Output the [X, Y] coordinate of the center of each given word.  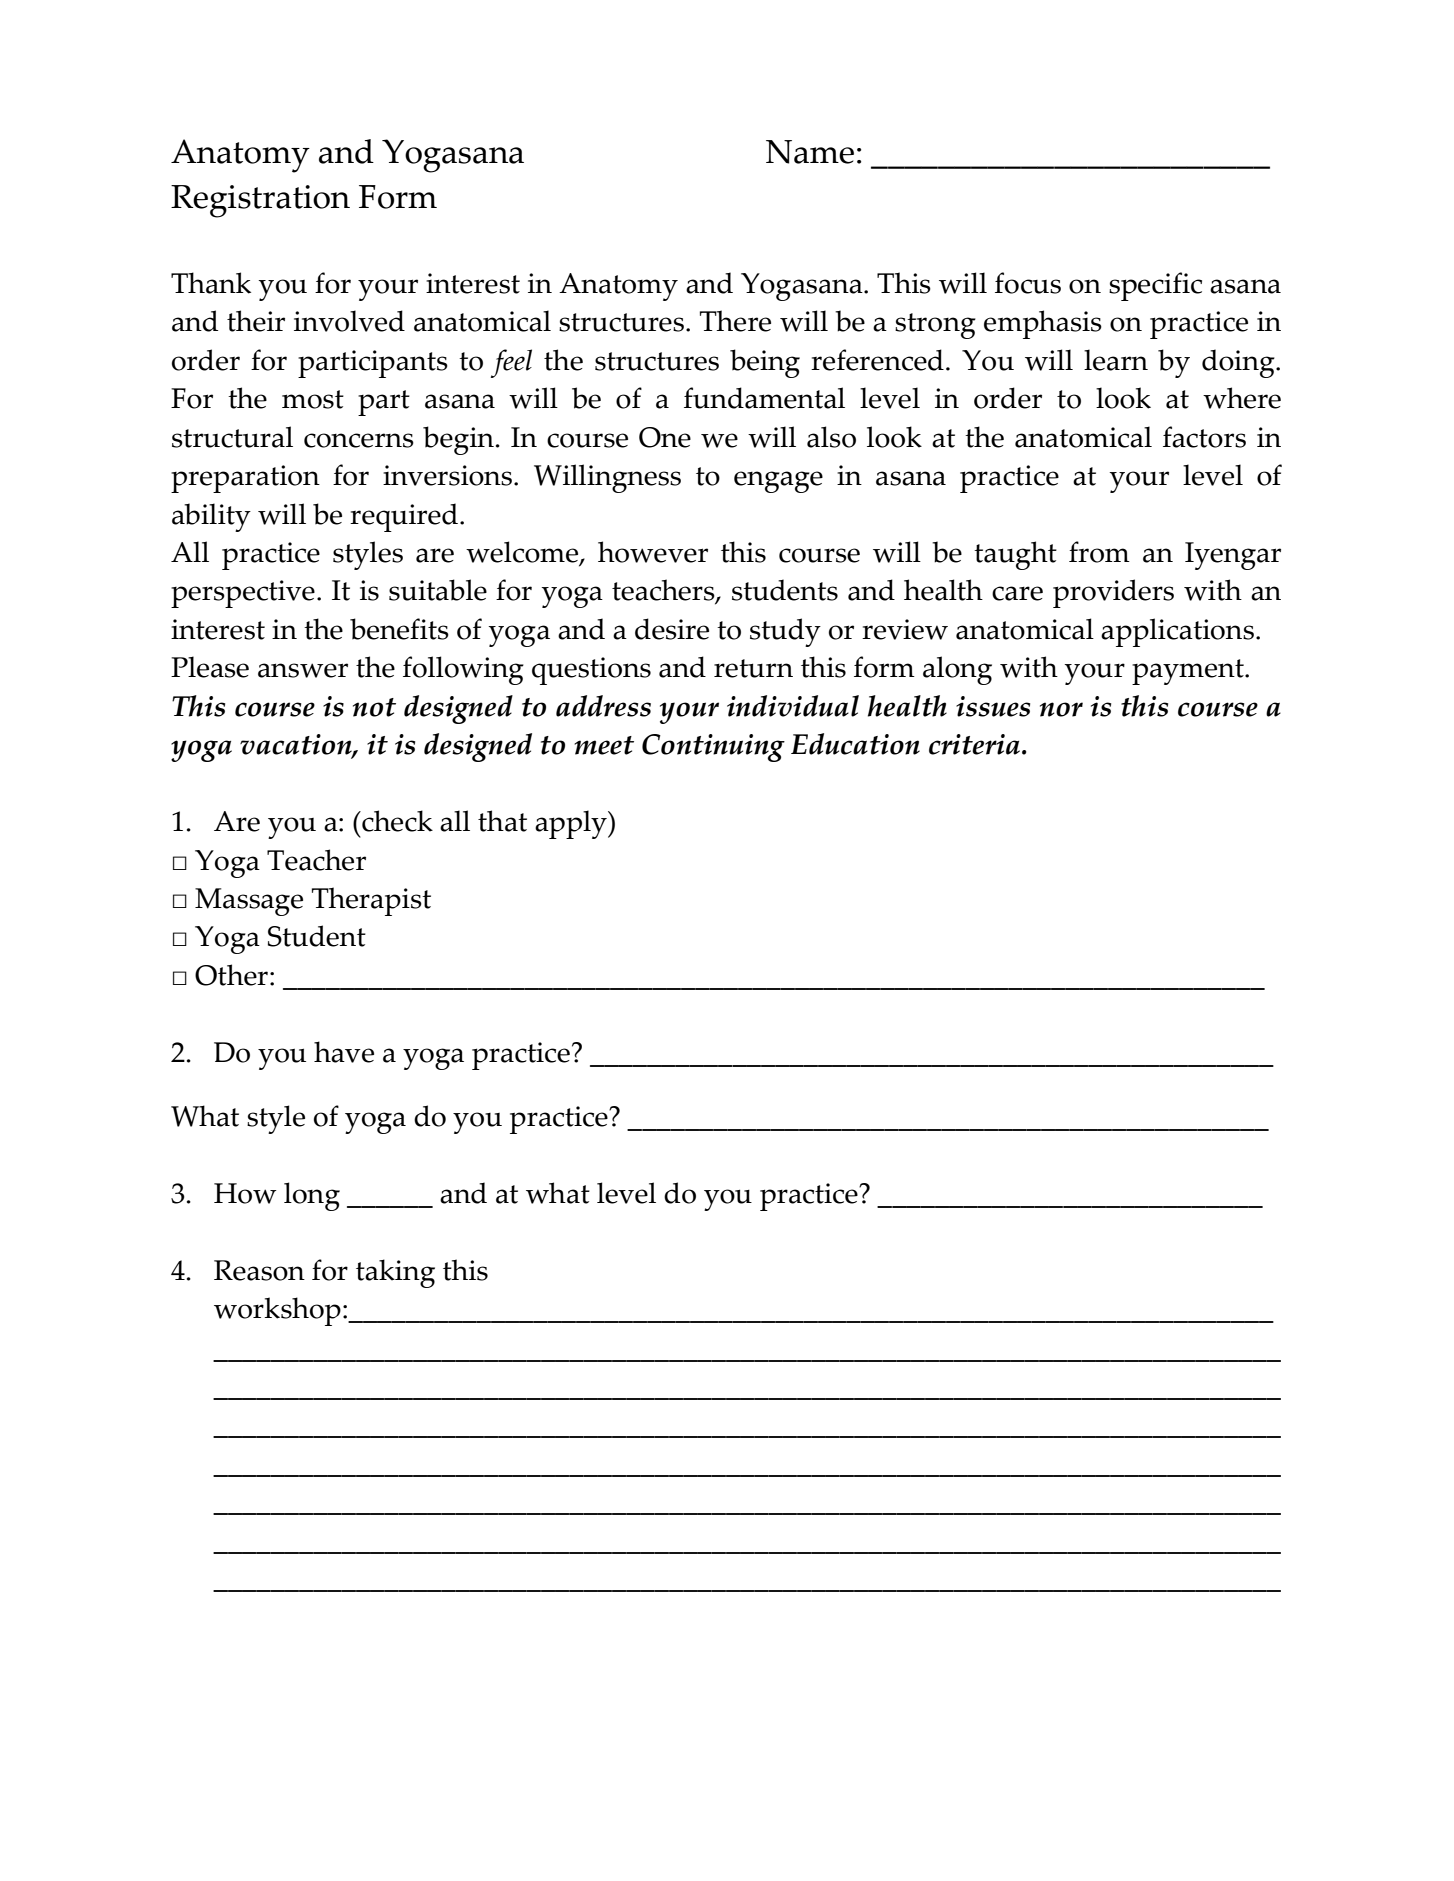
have [344, 1052]
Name [810, 152]
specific [1155, 286]
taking [395, 1273]
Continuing [713, 748]
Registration [260, 201]
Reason [259, 1270]
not [374, 707]
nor [1061, 709]
